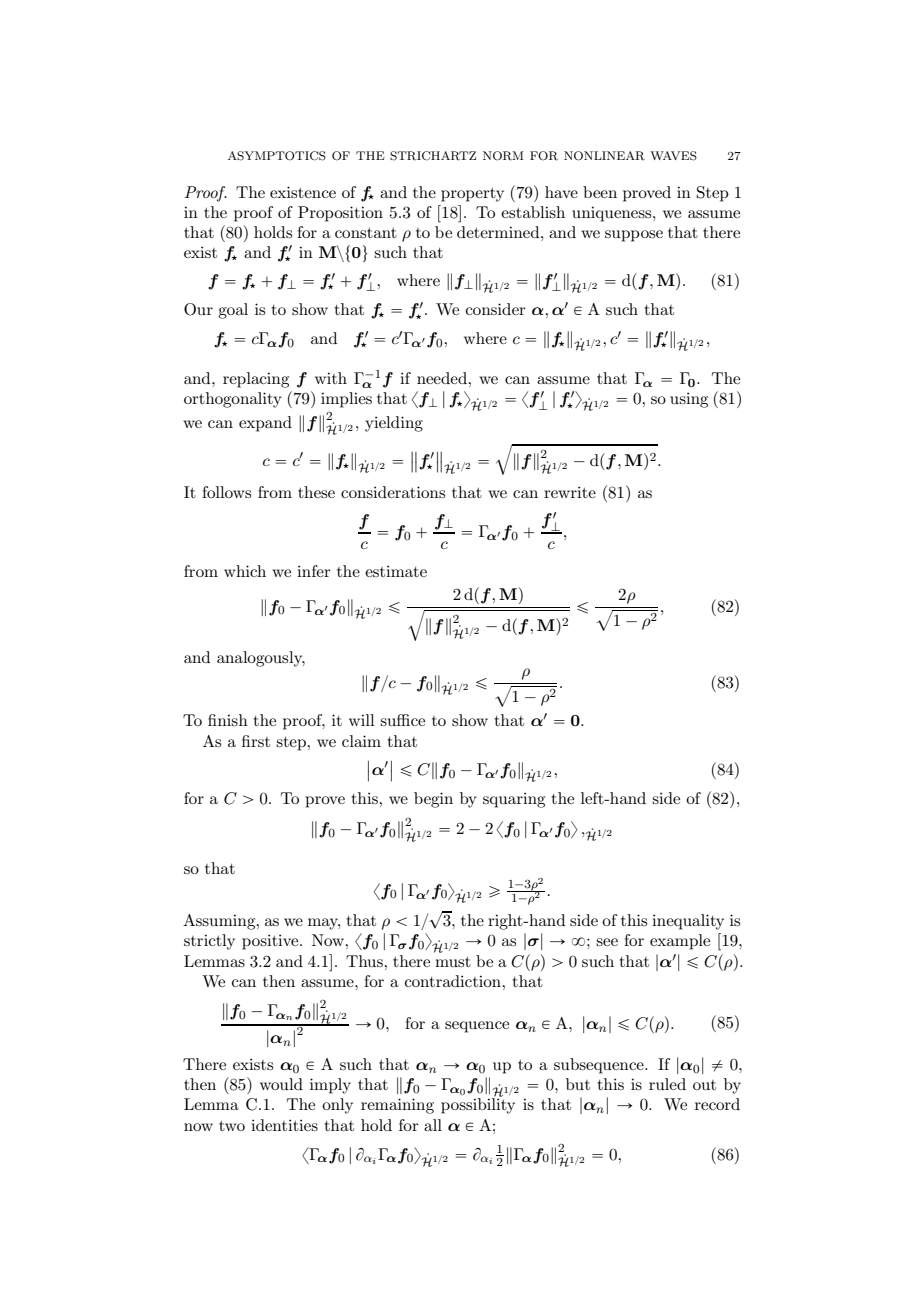 The width and height of the screenshot is (924, 1308). Describe the element at coordinates (514, 800) in the screenshot. I see `squaring` at that location.
